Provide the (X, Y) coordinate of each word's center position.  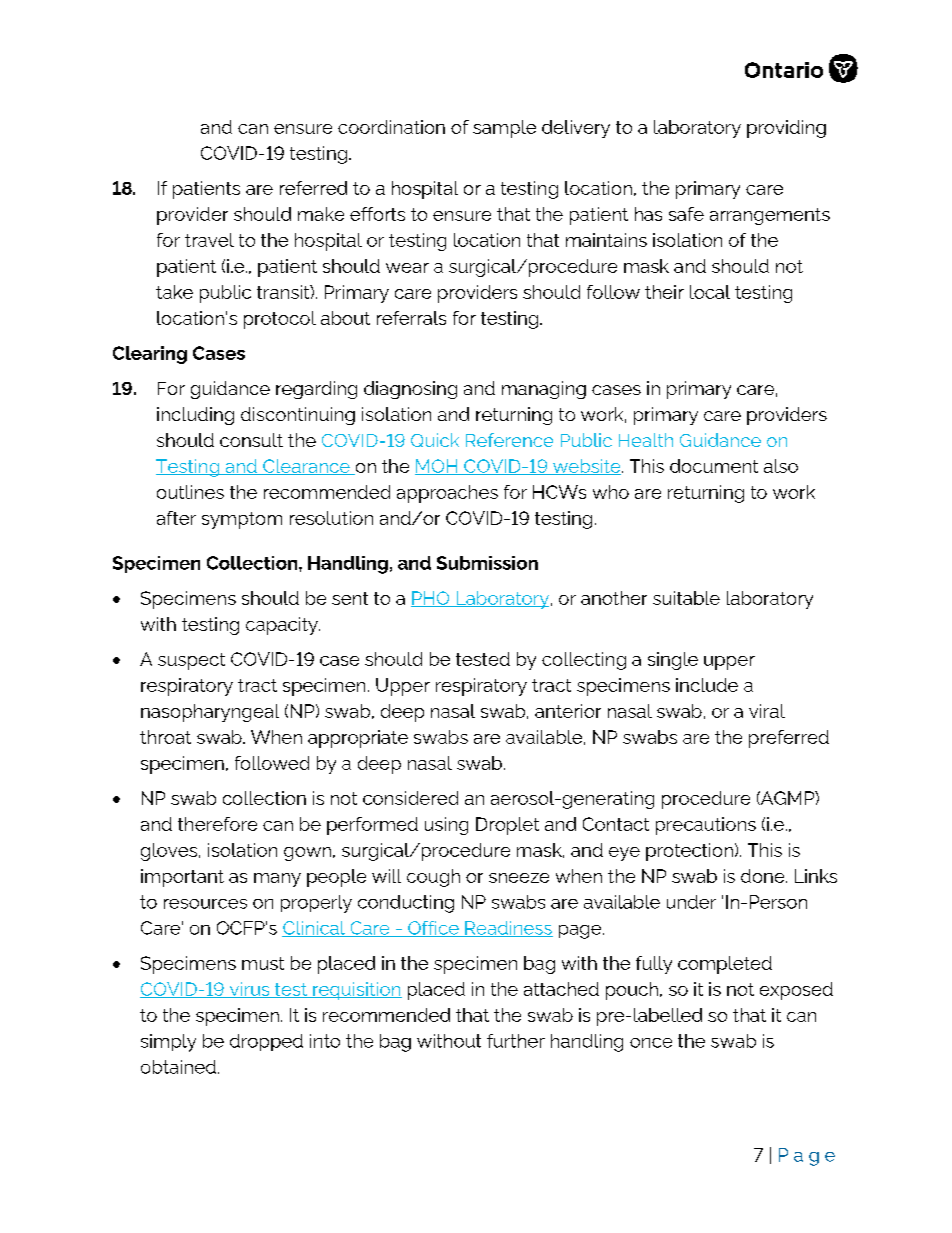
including (195, 416)
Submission (487, 563)
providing (786, 129)
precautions (706, 826)
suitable (686, 598)
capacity (283, 626)
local (710, 292)
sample (504, 129)
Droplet (507, 826)
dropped (266, 1042)
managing (544, 390)
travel (209, 240)
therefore (217, 824)
